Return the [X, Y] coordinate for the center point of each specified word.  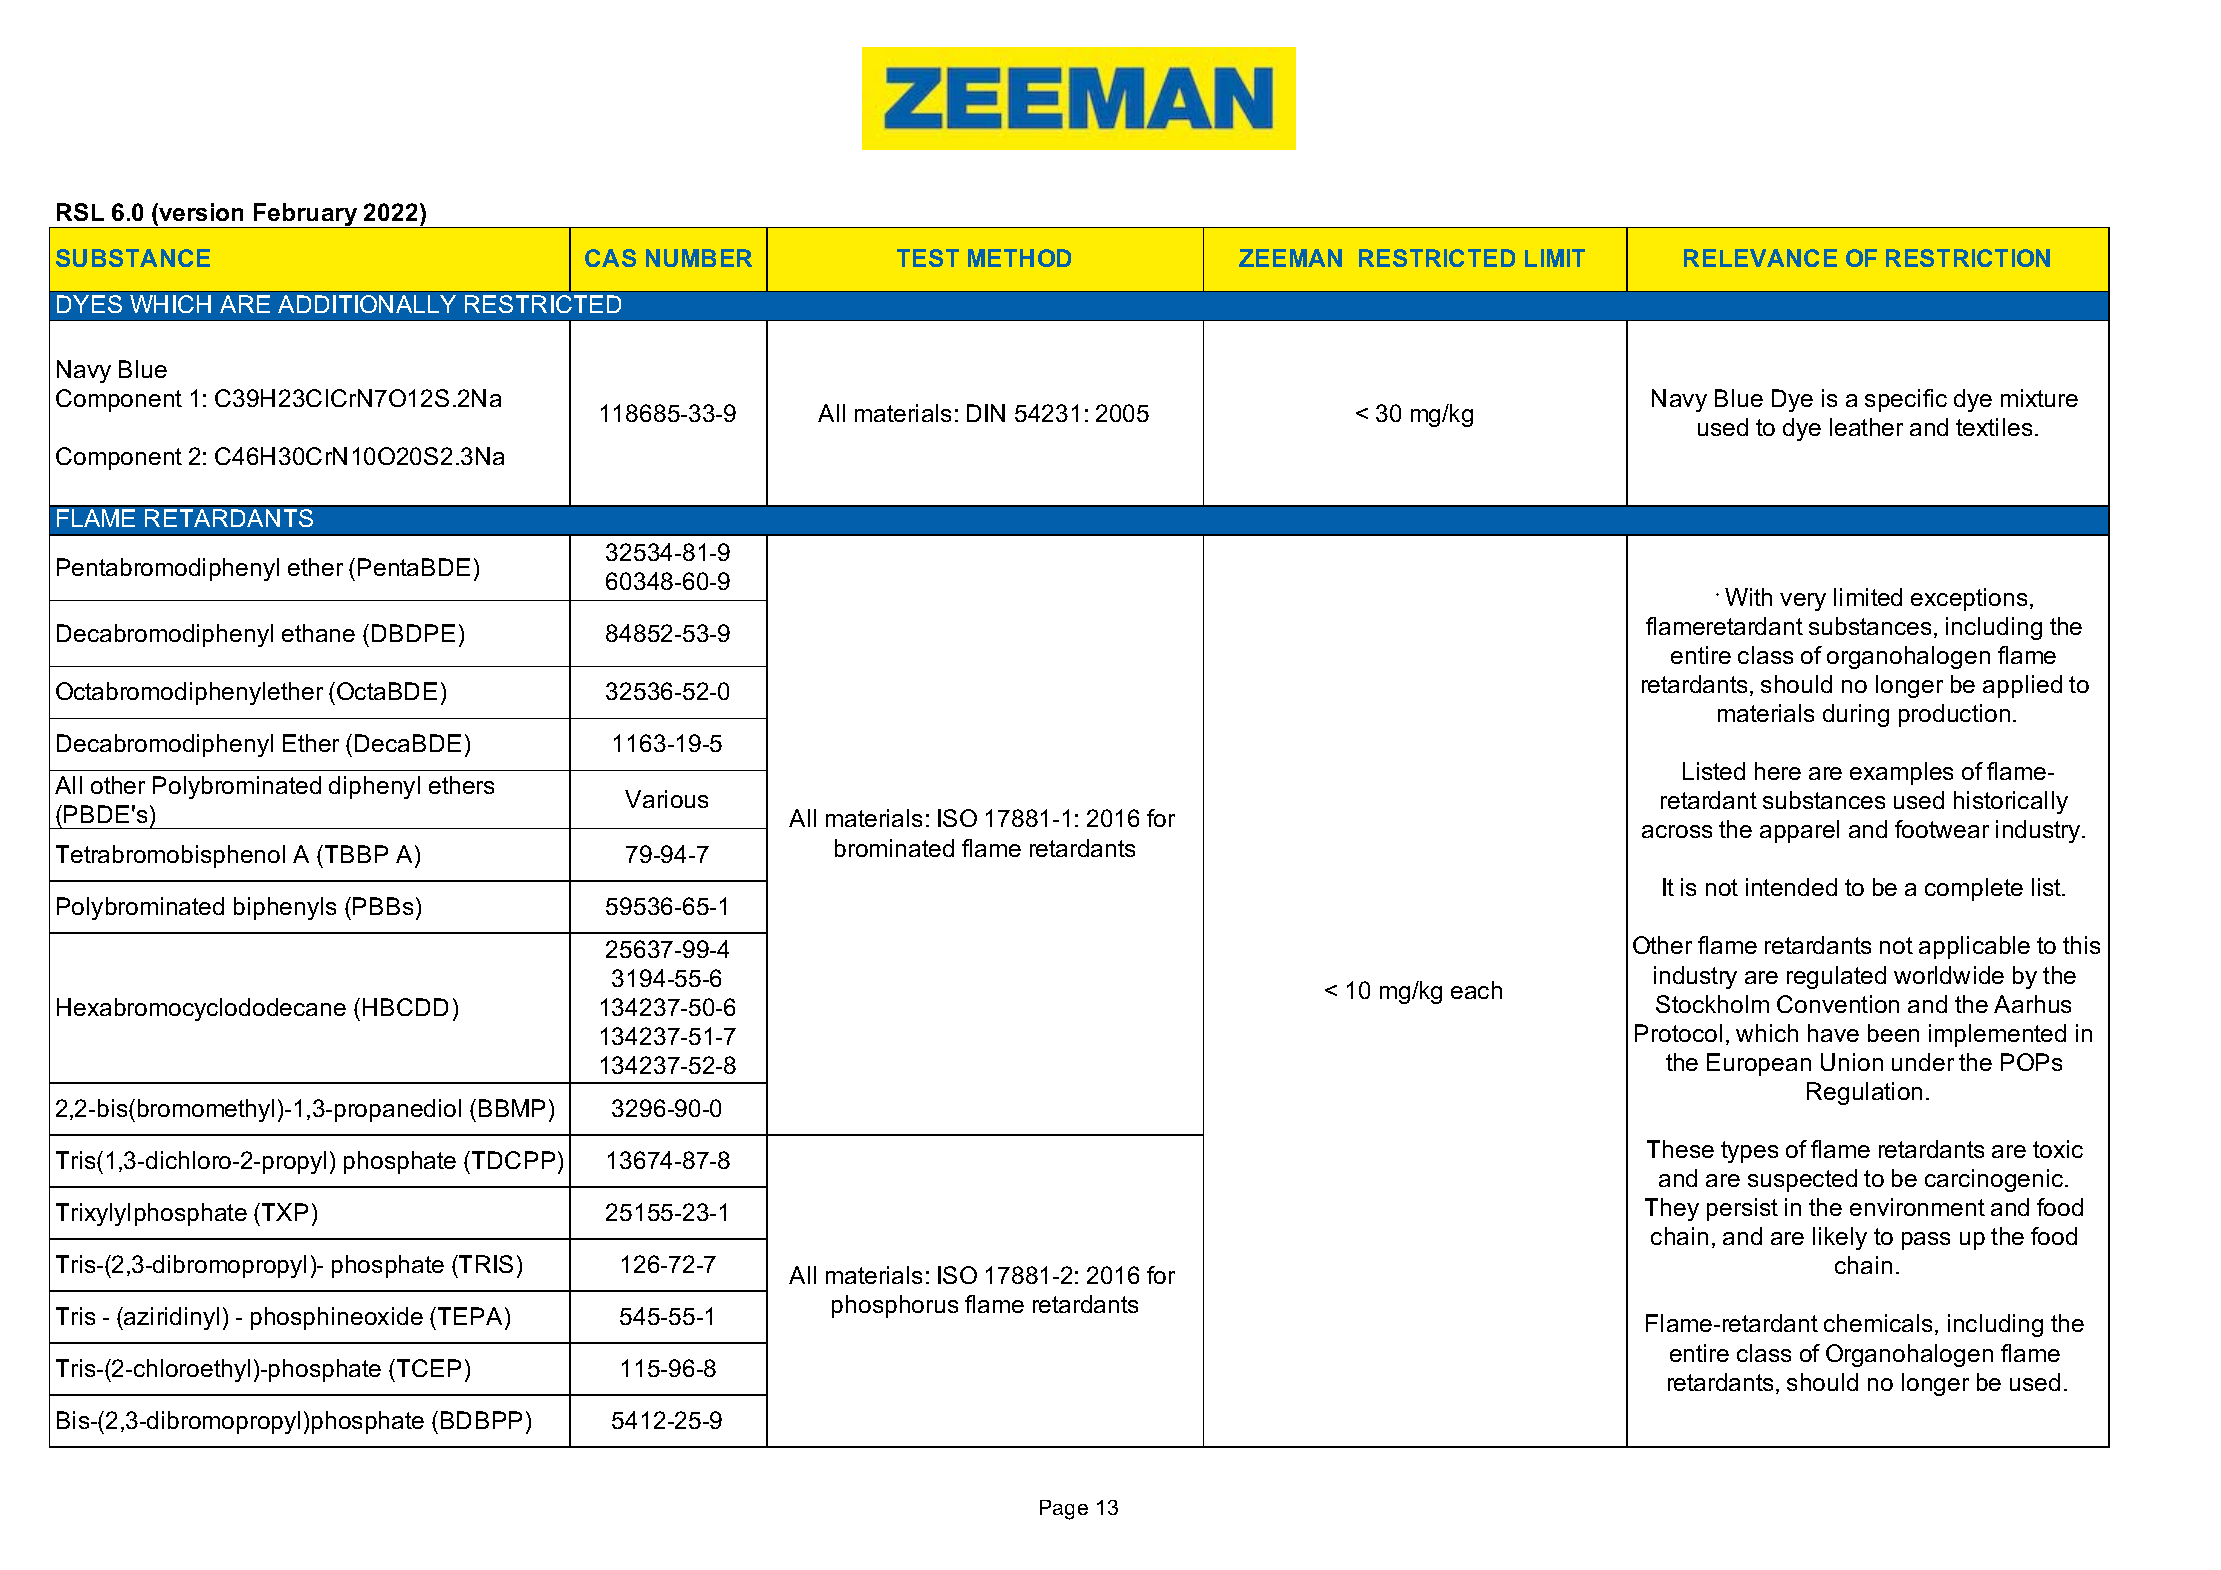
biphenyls [285, 908]
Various [666, 799]
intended [1791, 887]
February [306, 215]
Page [1064, 1510]
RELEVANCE [1760, 258]
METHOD [1019, 258]
